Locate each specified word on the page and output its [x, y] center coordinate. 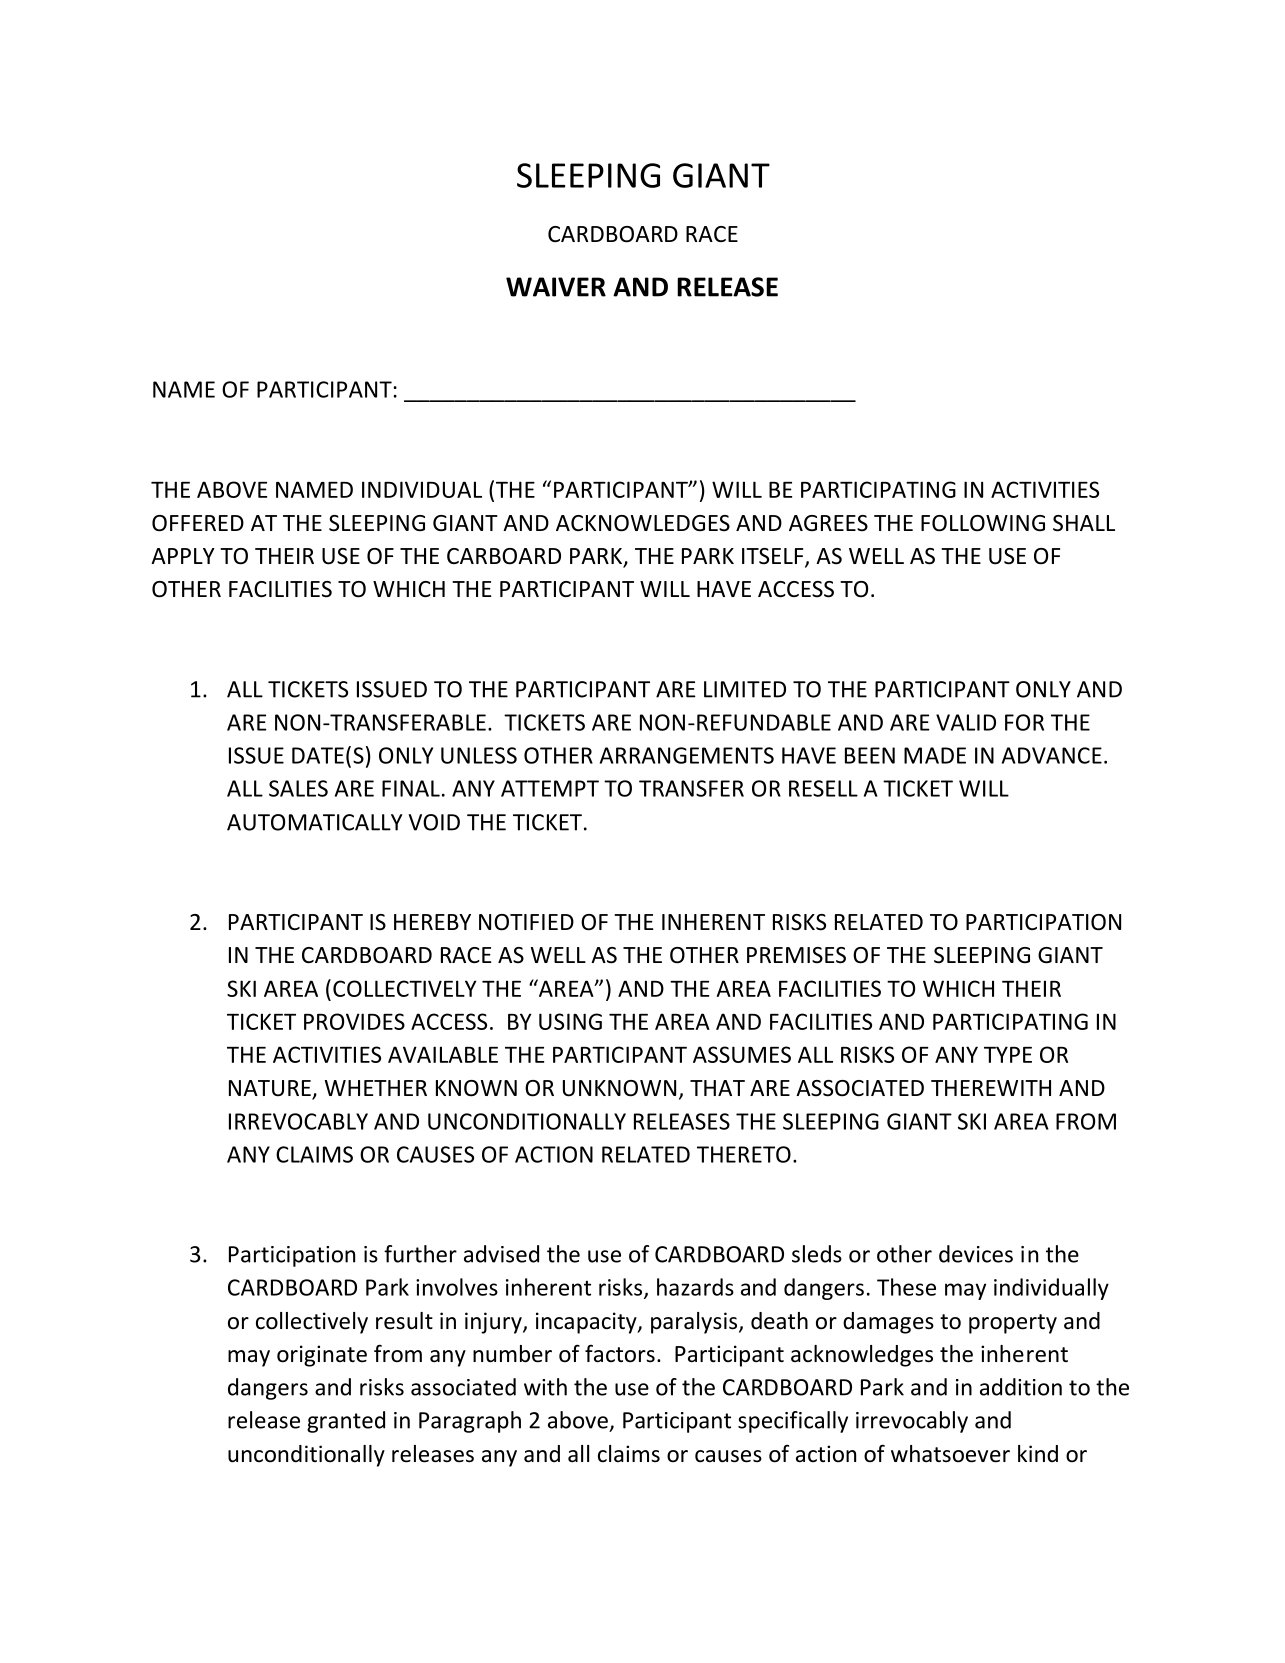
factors [620, 1353]
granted [346, 1422]
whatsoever [950, 1454]
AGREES [828, 523]
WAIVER [556, 287]
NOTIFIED [526, 922]
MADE [935, 755]
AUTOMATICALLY [315, 822]
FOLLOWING [983, 523]
